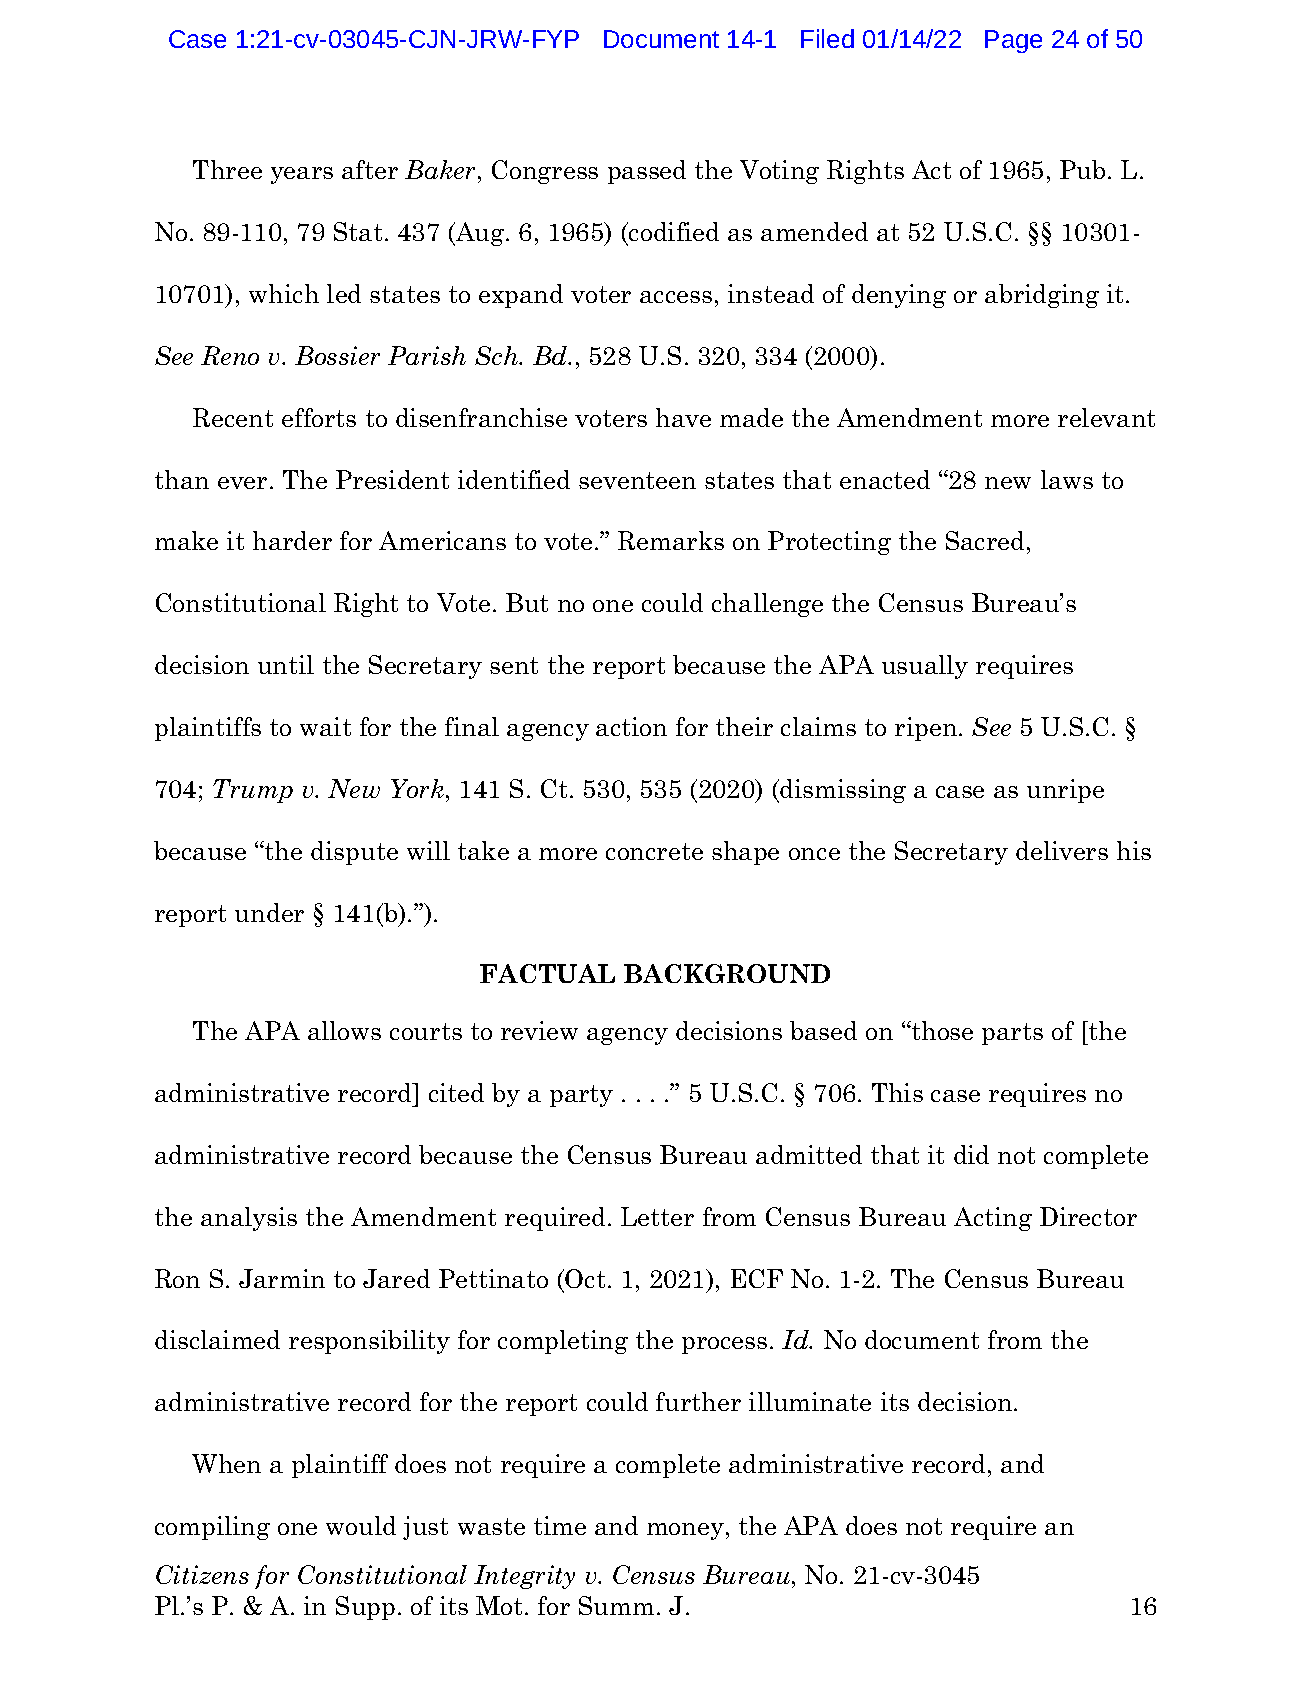 This document has width=1312, height=1698. What do you see at coordinates (647, 172) in the document?
I see `passed` at bounding box center [647, 172].
